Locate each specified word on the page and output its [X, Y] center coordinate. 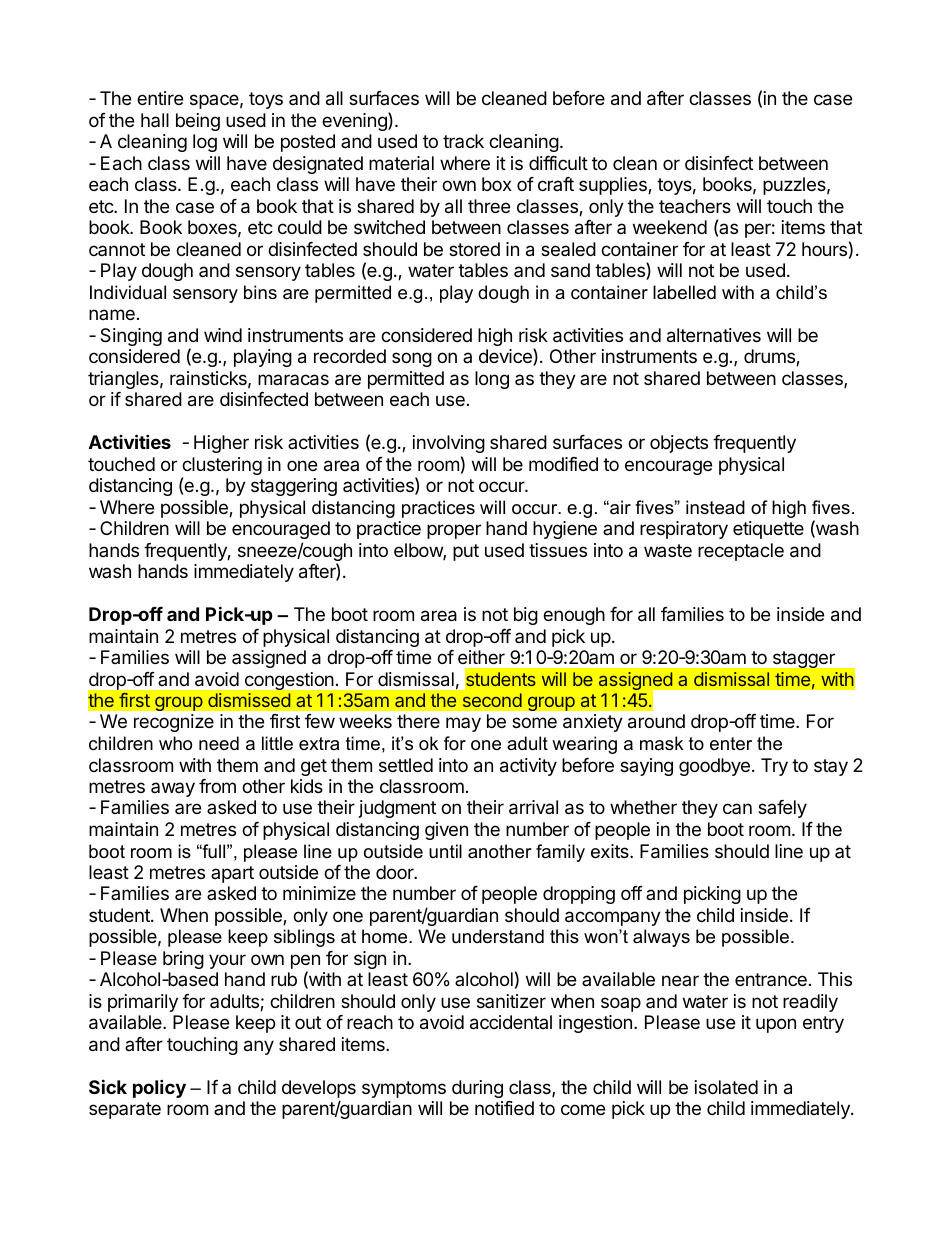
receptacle [741, 552]
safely [782, 809]
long [492, 380]
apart [232, 874]
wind [223, 335]
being [198, 122]
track [463, 141]
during [477, 1089]
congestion [289, 681]
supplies [614, 186]
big [526, 616]
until [445, 851]
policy [159, 1088]
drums [770, 357]
